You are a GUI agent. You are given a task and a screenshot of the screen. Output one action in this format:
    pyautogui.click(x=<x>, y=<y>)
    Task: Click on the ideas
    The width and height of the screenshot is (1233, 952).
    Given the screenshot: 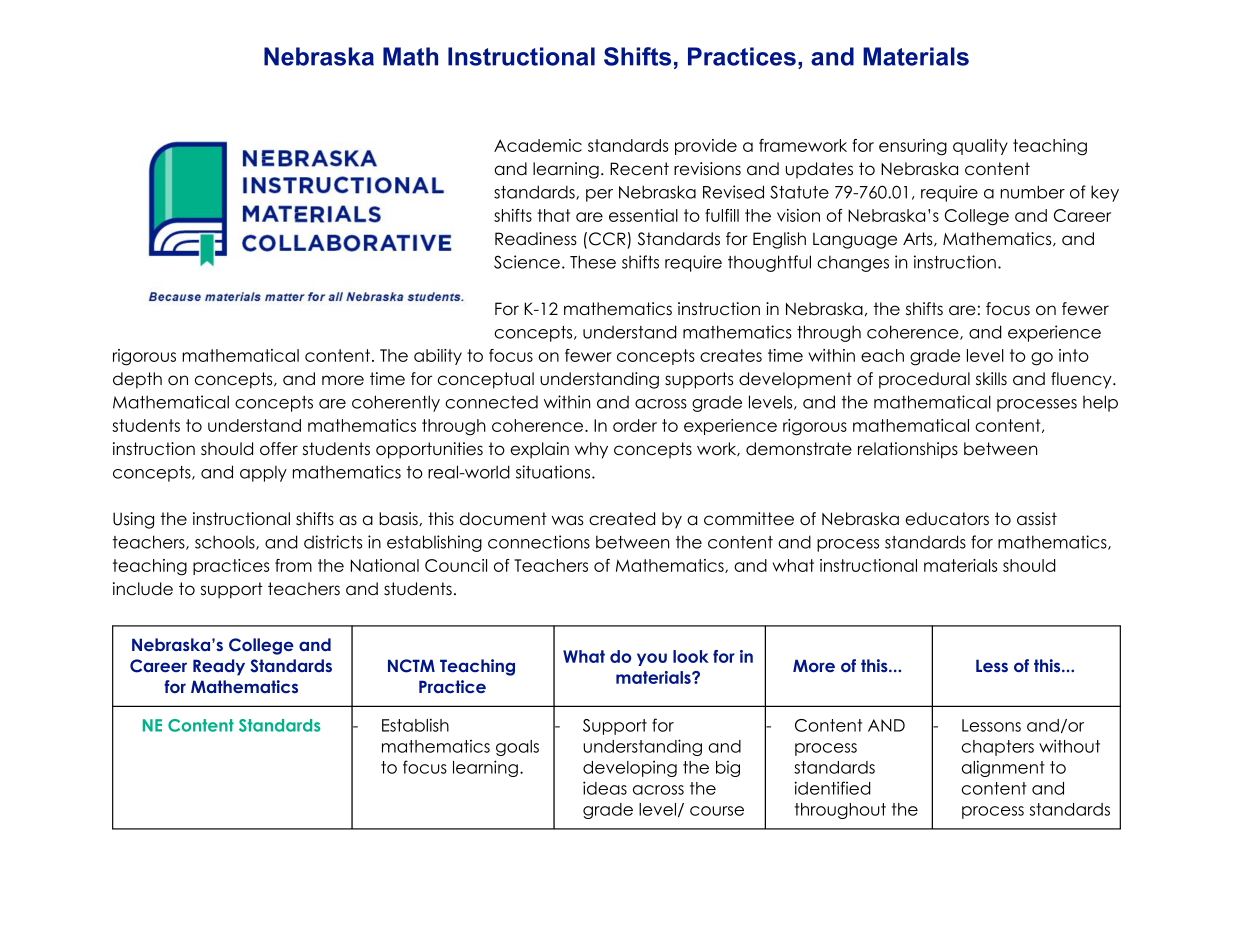 What is the action you would take?
    pyautogui.click(x=605, y=788)
